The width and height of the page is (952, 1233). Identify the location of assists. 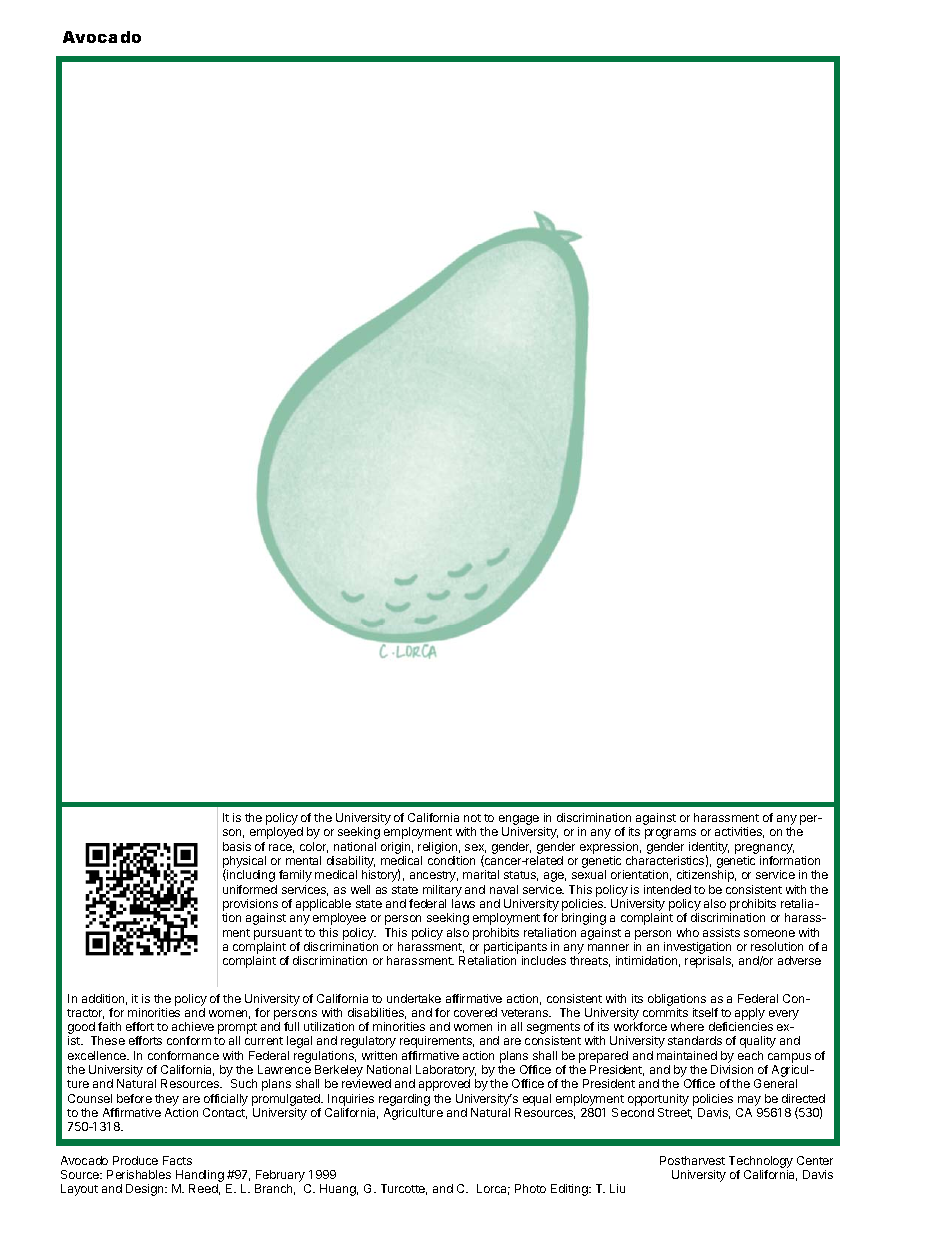
(721, 932).
